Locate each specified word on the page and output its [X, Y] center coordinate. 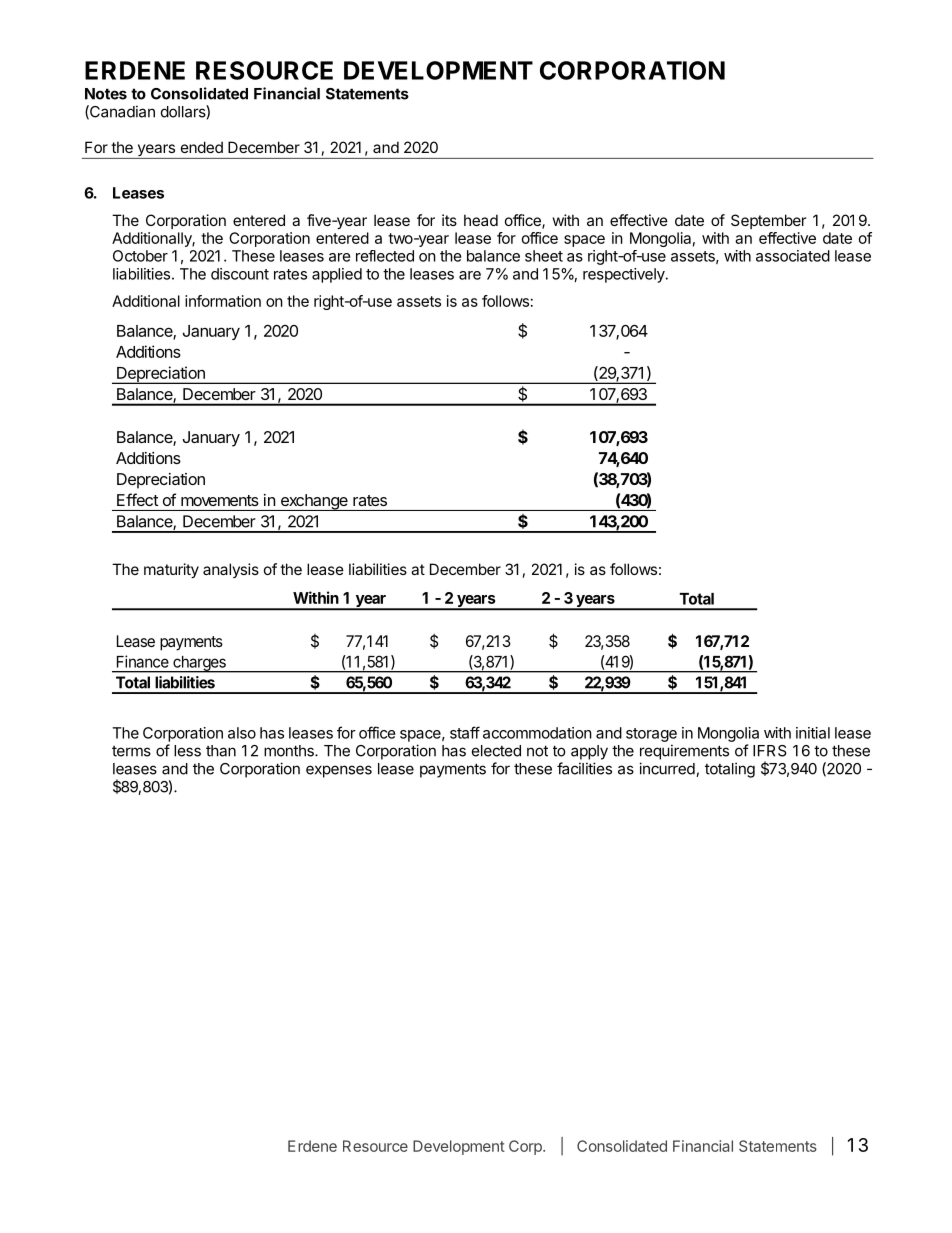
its [449, 220]
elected [496, 751]
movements [220, 500]
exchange [314, 502]
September [768, 221]
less [187, 751]
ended [202, 147]
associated [793, 256]
